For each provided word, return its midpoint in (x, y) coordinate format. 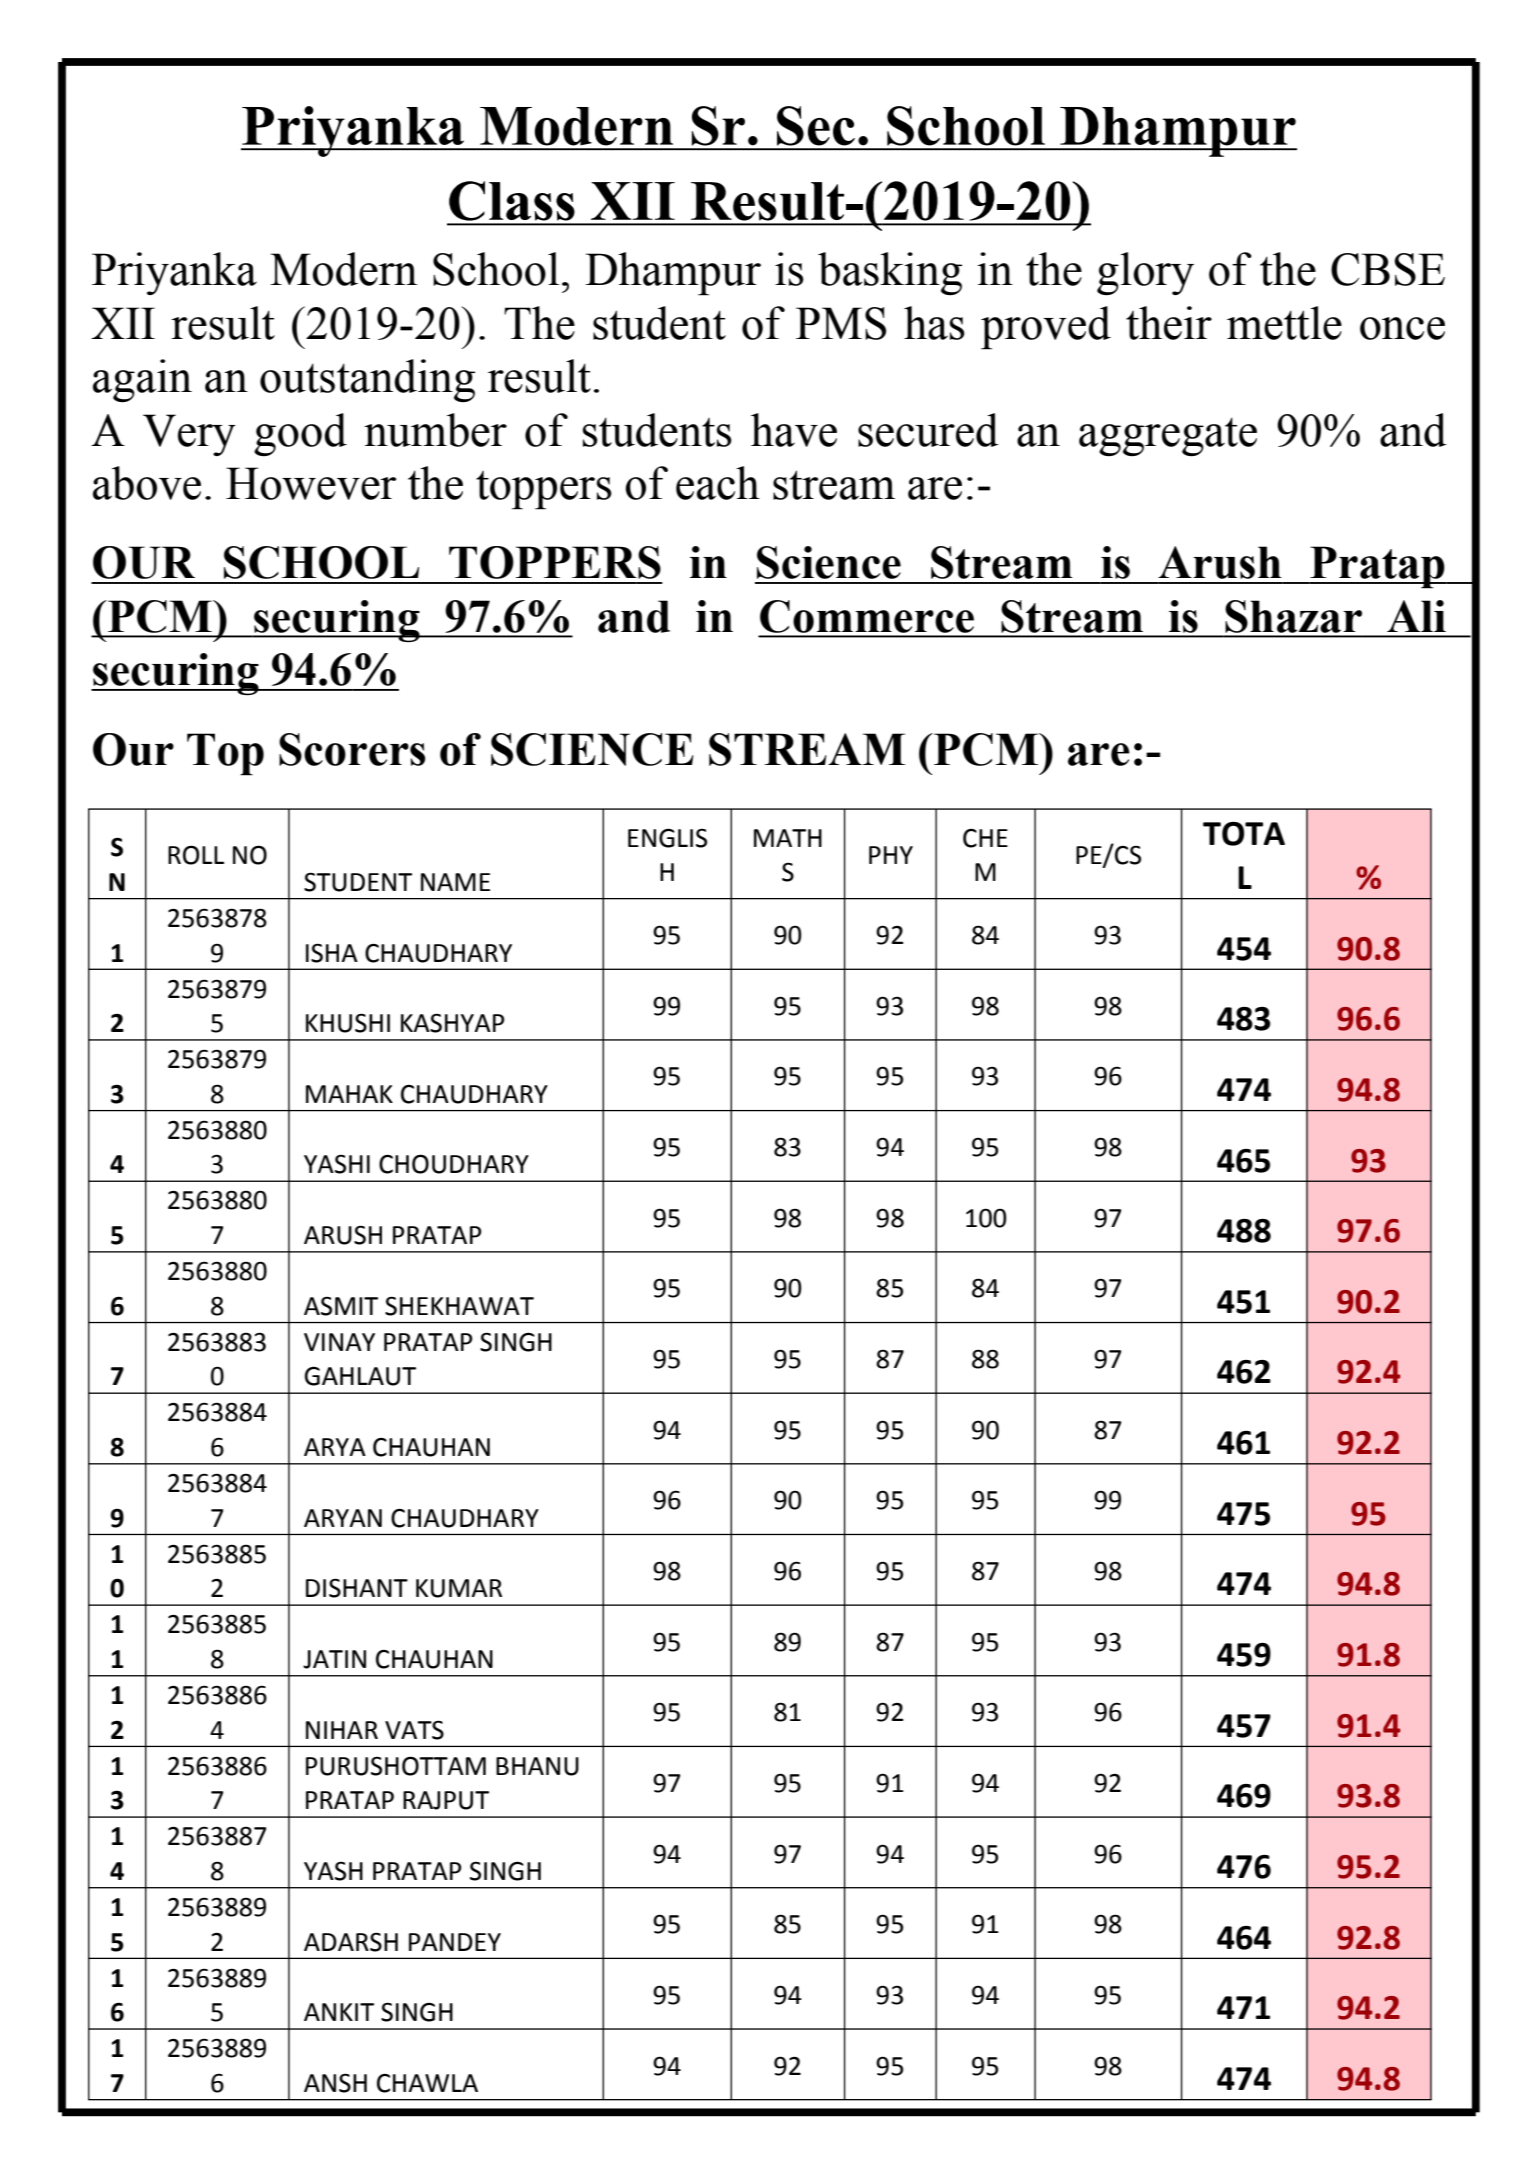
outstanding (367, 380)
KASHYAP (453, 1023)
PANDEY (455, 1942)
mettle (1284, 323)
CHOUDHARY (454, 1164)
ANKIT (339, 2012)
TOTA (1244, 834)
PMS (841, 323)
